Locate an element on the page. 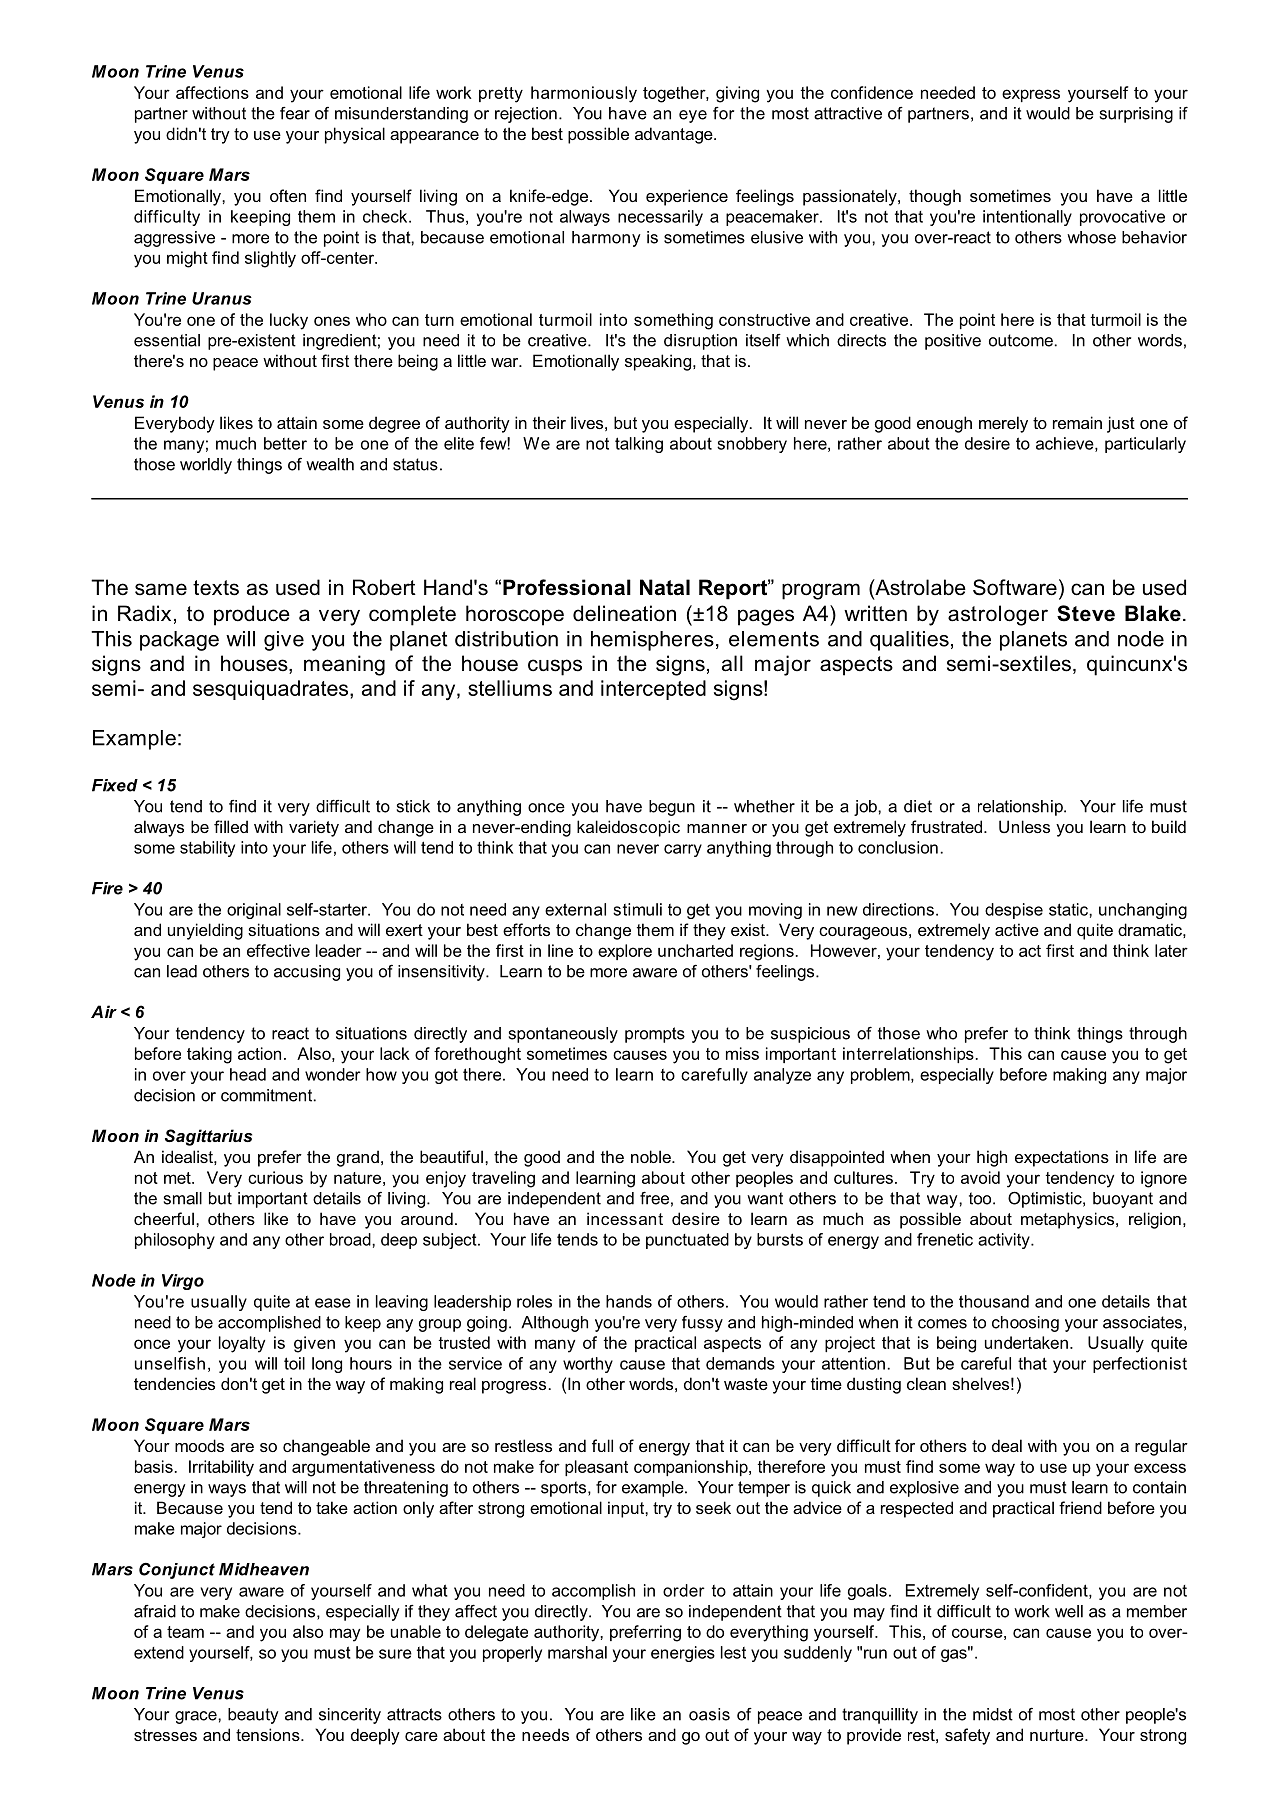 The height and width of the document is (1810, 1280). texts is located at coordinates (216, 588).
